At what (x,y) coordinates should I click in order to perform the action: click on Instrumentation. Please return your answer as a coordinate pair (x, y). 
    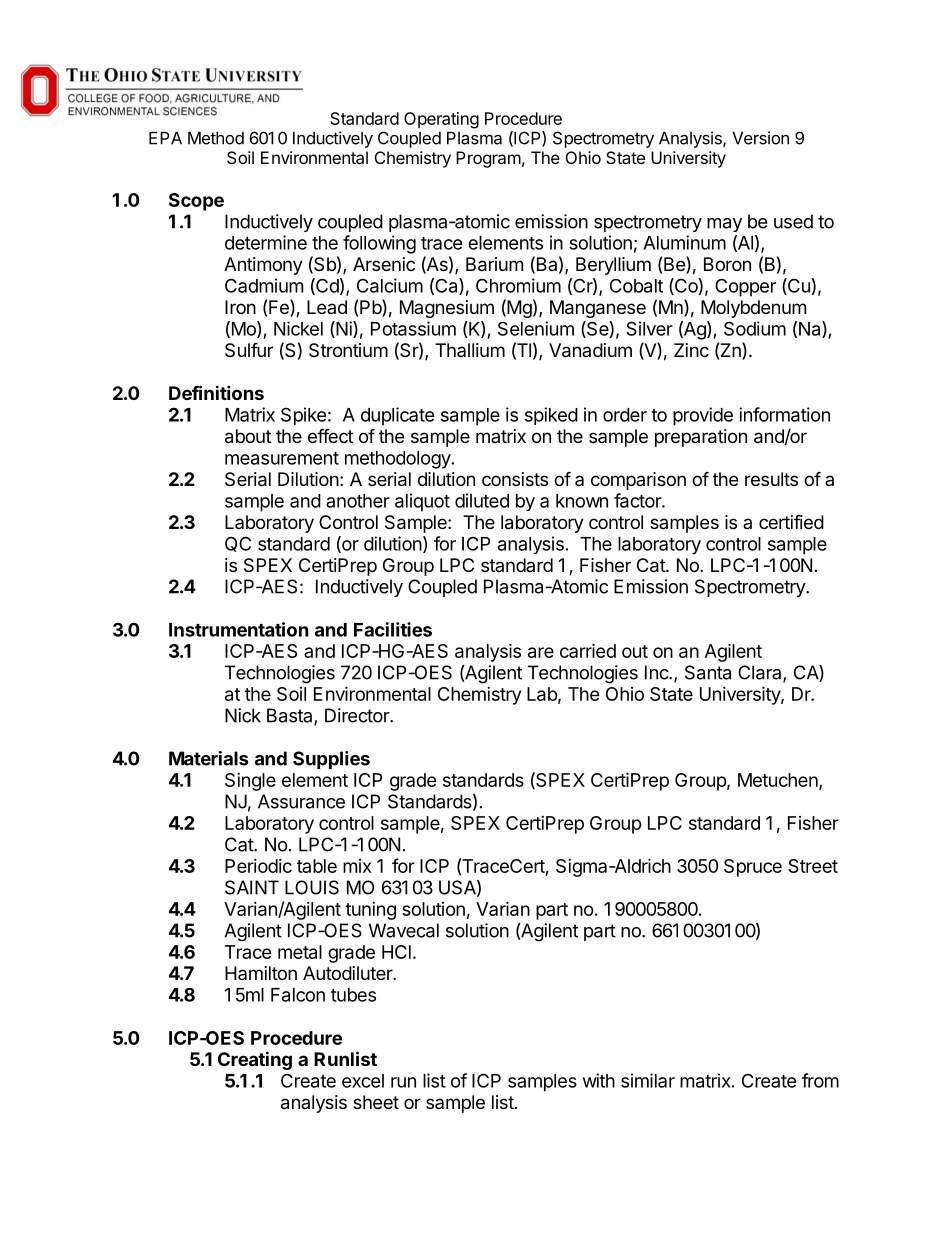
    Looking at the image, I should click on (239, 629).
